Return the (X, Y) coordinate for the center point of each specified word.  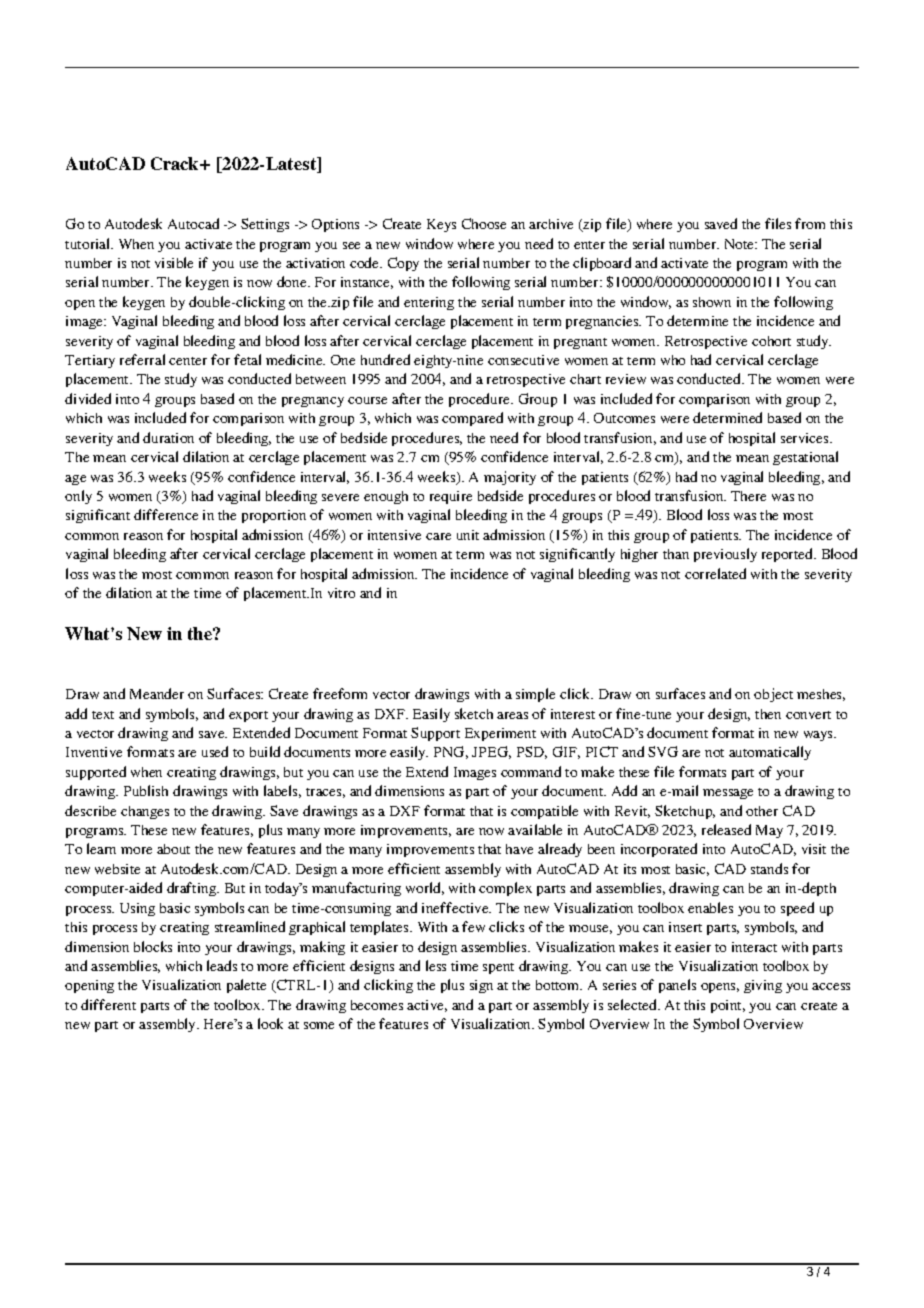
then (768, 714)
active (427, 1006)
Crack (176, 163)
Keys (441, 225)
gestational (805, 458)
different (108, 1004)
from (810, 223)
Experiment (500, 734)
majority (510, 478)
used (215, 751)
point (728, 1006)
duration (168, 437)
